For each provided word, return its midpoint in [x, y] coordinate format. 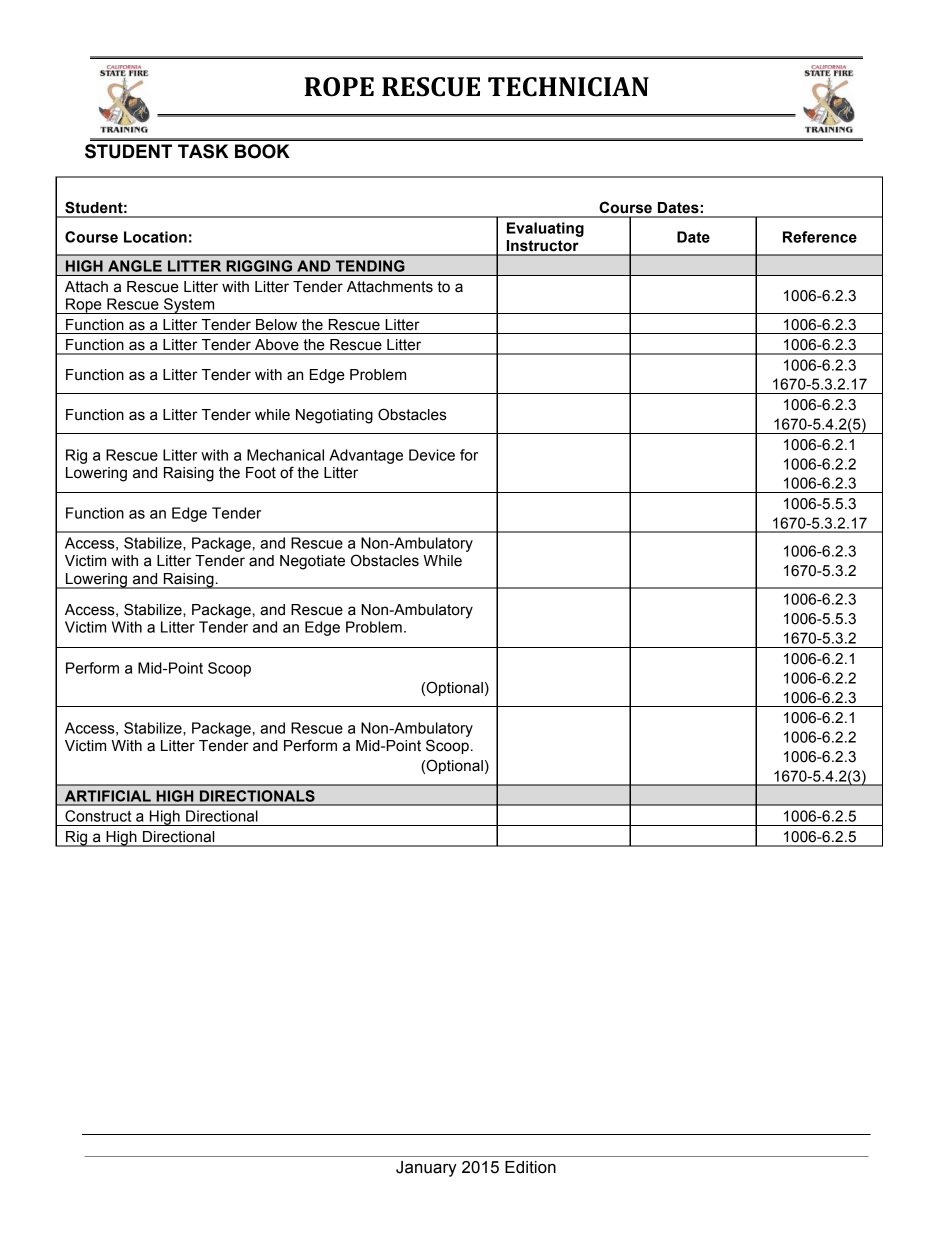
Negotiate [312, 562]
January [426, 1169]
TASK [203, 151]
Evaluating [545, 229]
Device [432, 455]
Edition [530, 1167]
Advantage [366, 456]
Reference [820, 237]
